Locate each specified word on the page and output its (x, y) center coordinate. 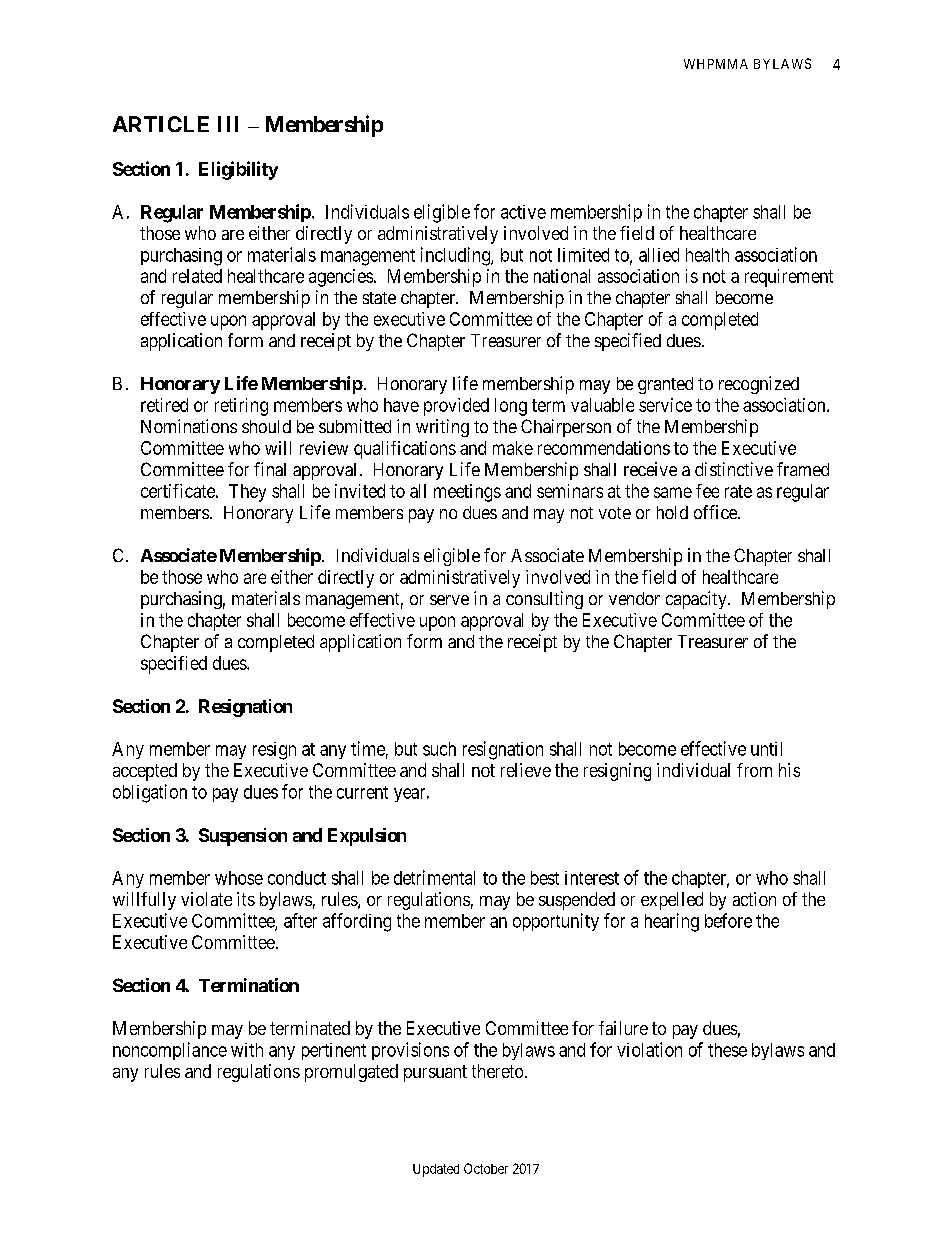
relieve (526, 770)
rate (738, 491)
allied (659, 255)
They (247, 493)
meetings (467, 493)
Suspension (243, 837)
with (247, 1050)
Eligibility (238, 170)
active (523, 212)
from (754, 770)
